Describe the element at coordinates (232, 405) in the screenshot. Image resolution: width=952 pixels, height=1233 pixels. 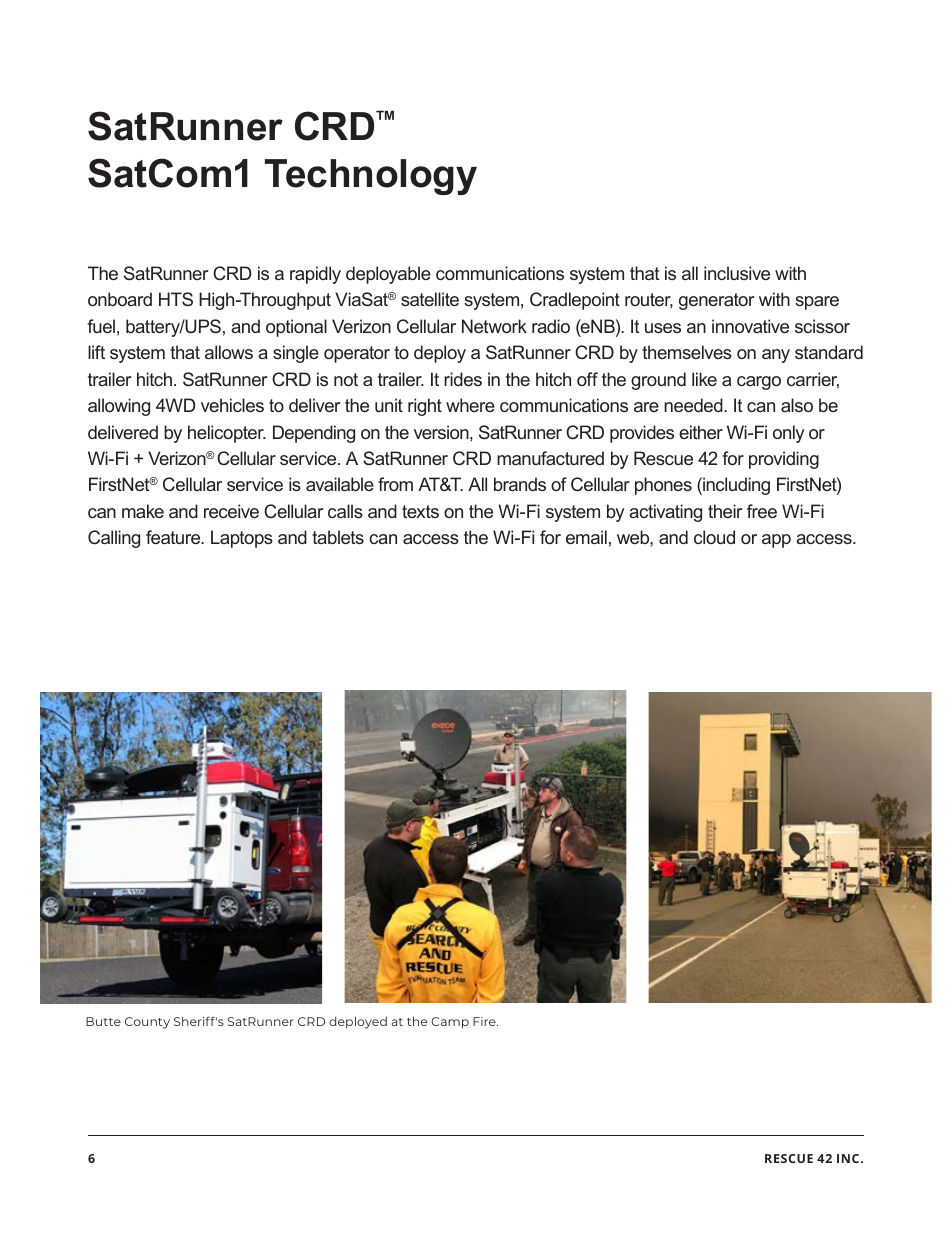
I see `vehicles` at that location.
